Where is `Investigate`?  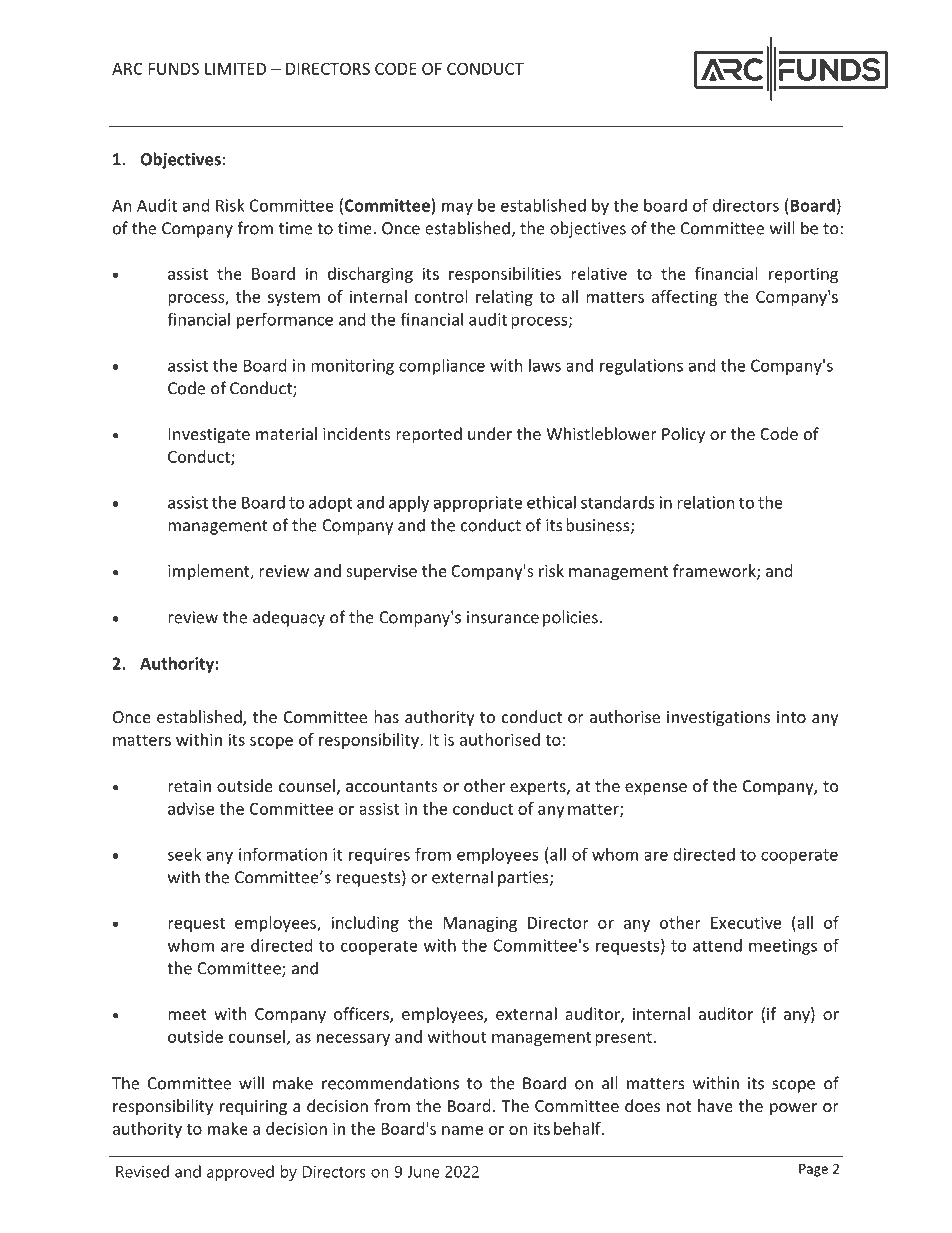
Investigate is located at coordinates (209, 436).
